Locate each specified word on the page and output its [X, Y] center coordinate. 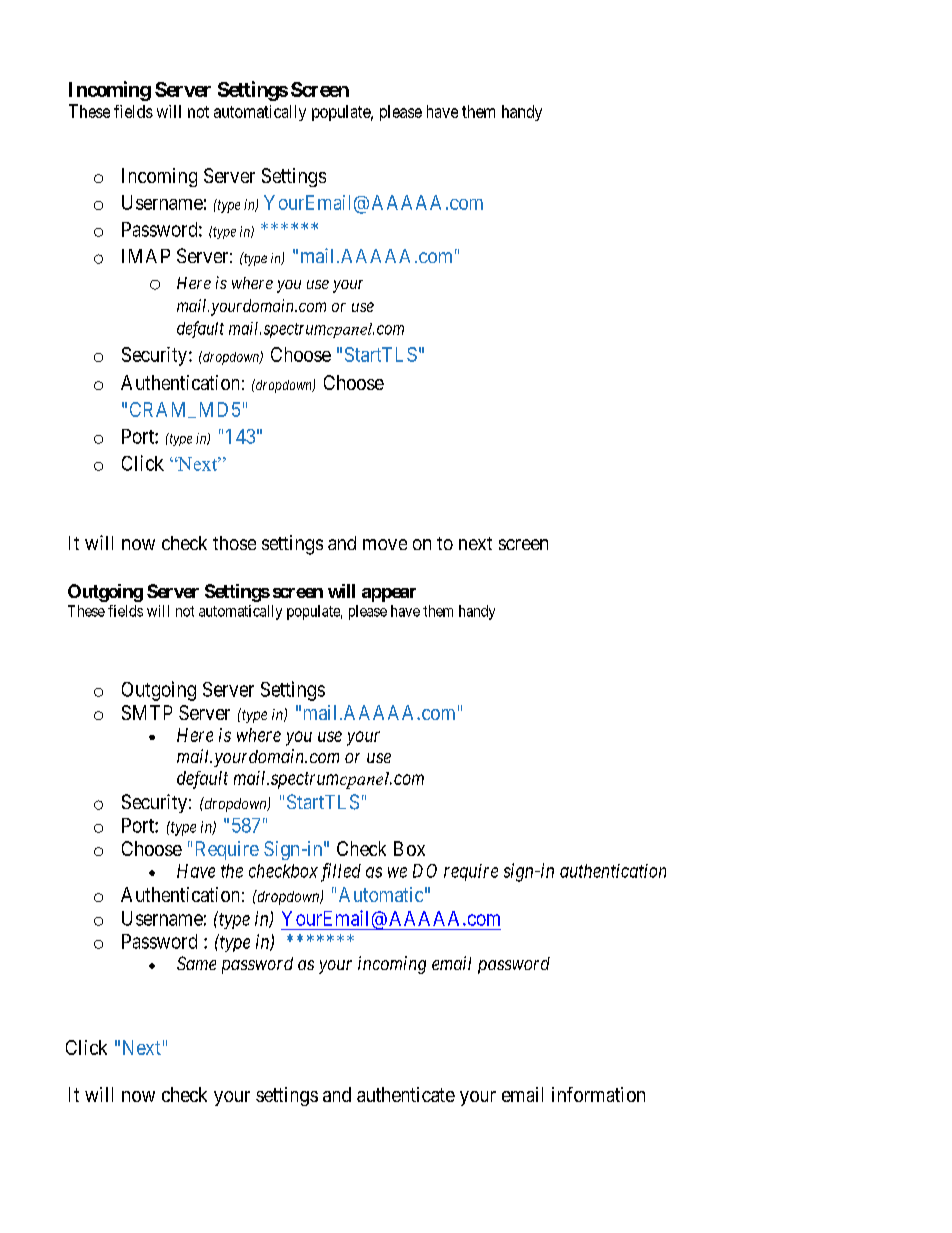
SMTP [147, 712]
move [385, 544]
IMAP [146, 256]
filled [341, 872]
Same [196, 963]
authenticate [406, 1094]
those [234, 543]
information [598, 1094]
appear [389, 595]
